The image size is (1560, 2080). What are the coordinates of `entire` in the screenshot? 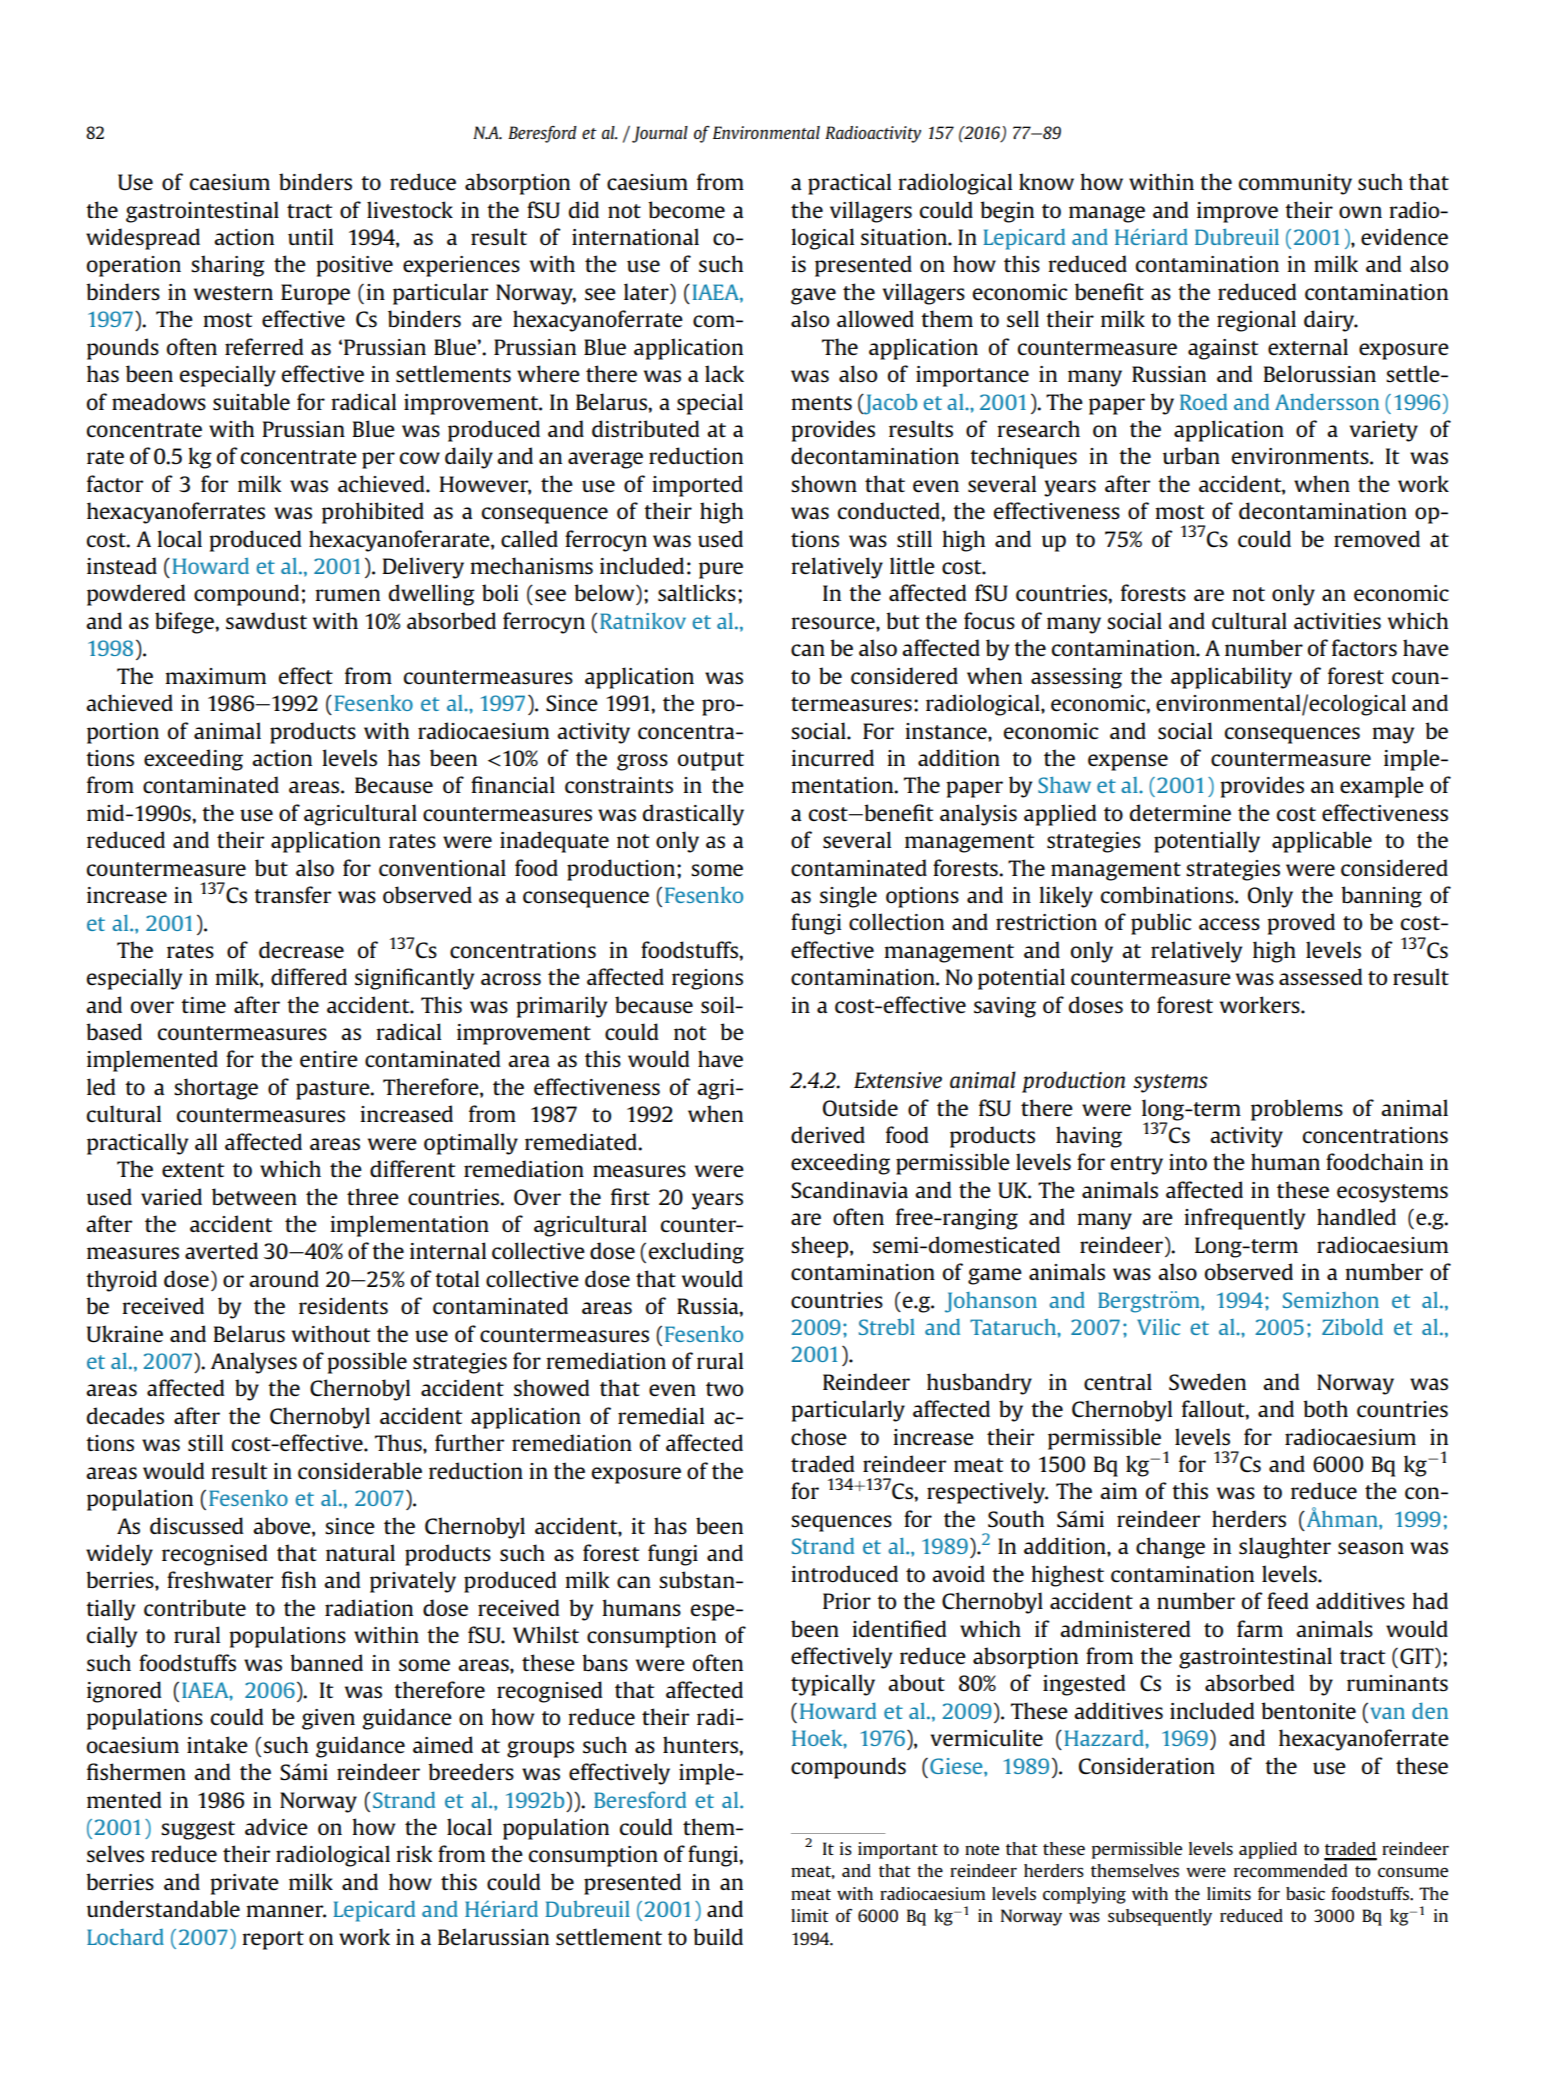 It's located at (329, 1059).
